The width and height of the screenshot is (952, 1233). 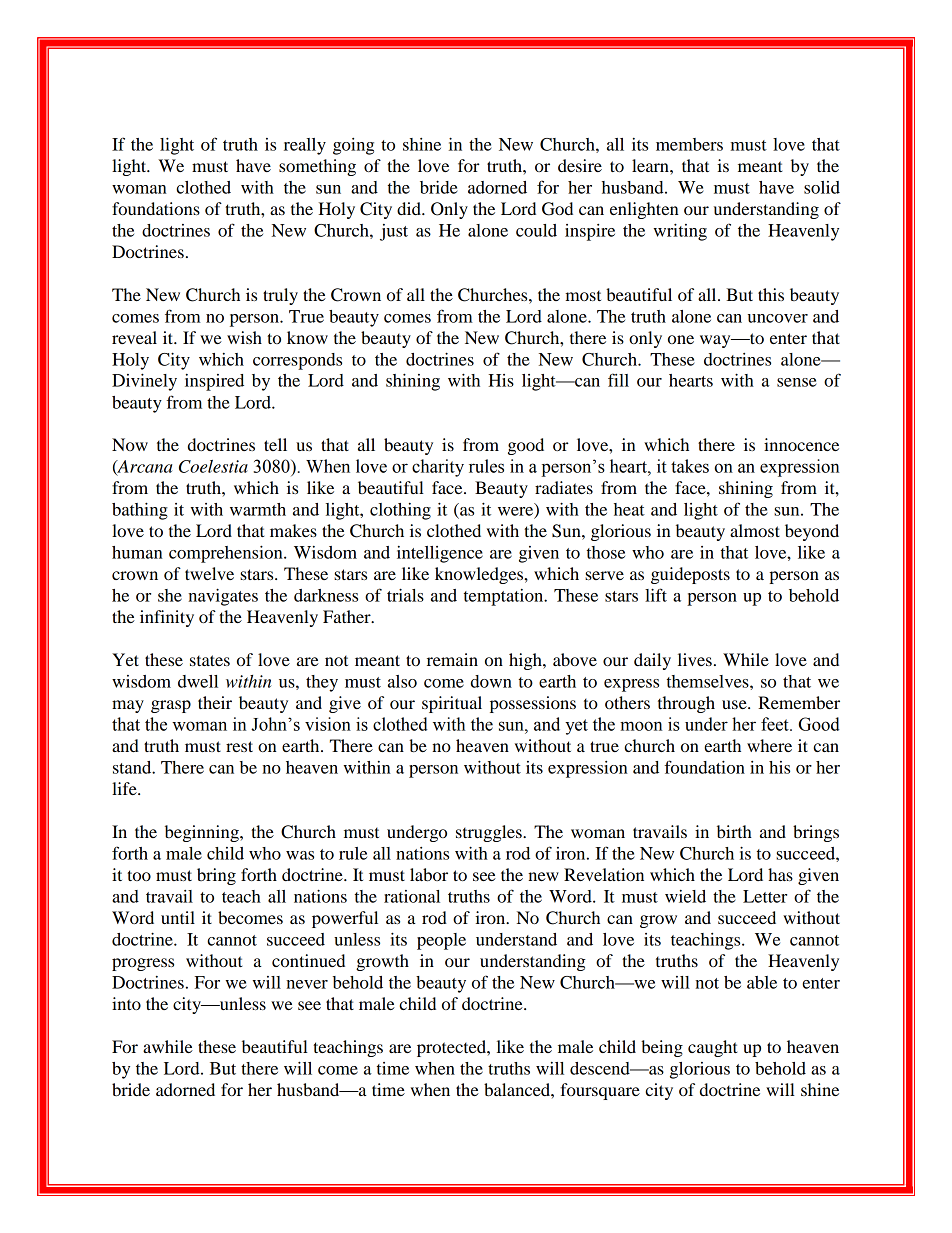 I want to click on into, so click(x=126, y=1003).
